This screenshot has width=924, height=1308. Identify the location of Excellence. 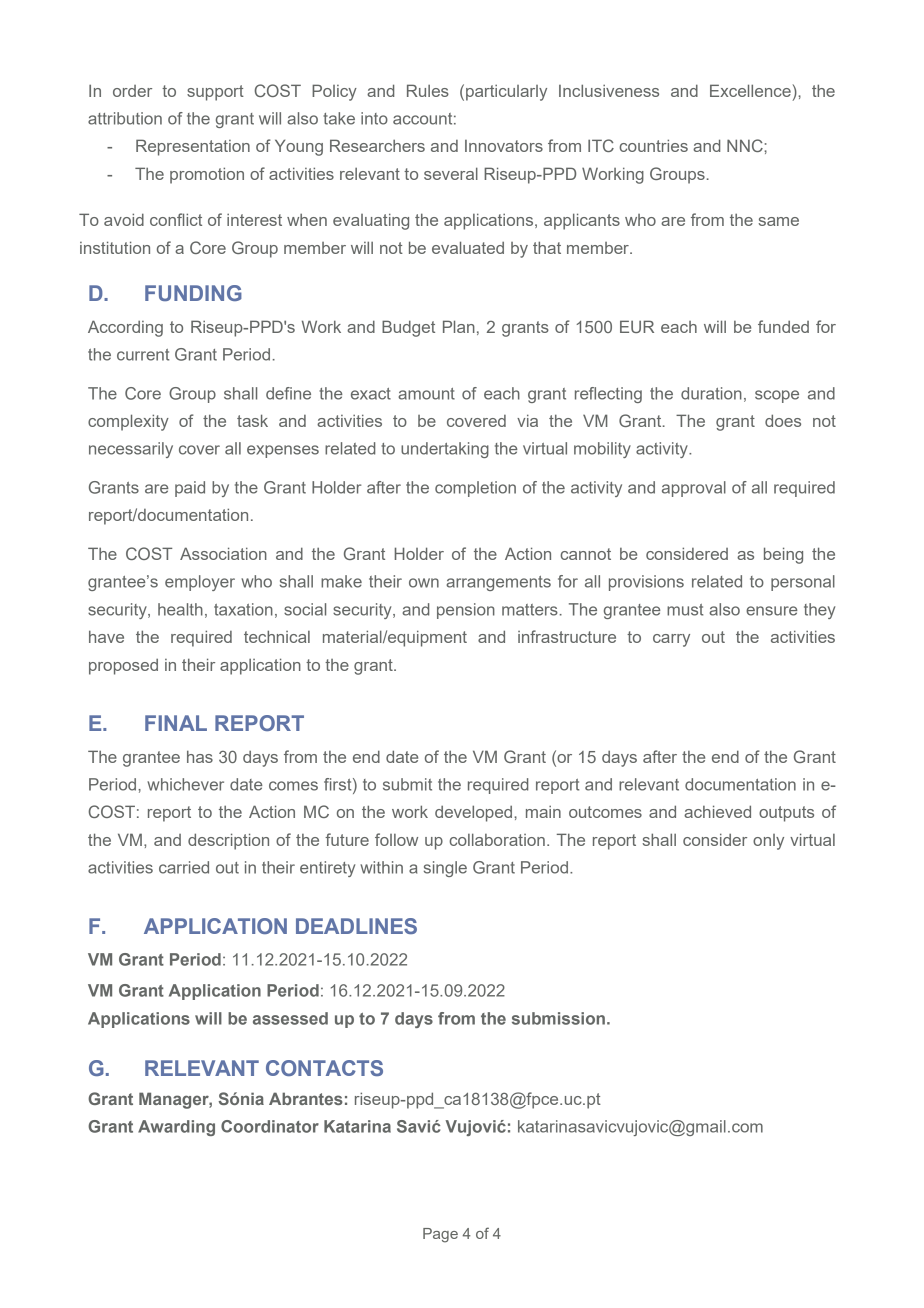
(750, 90).
